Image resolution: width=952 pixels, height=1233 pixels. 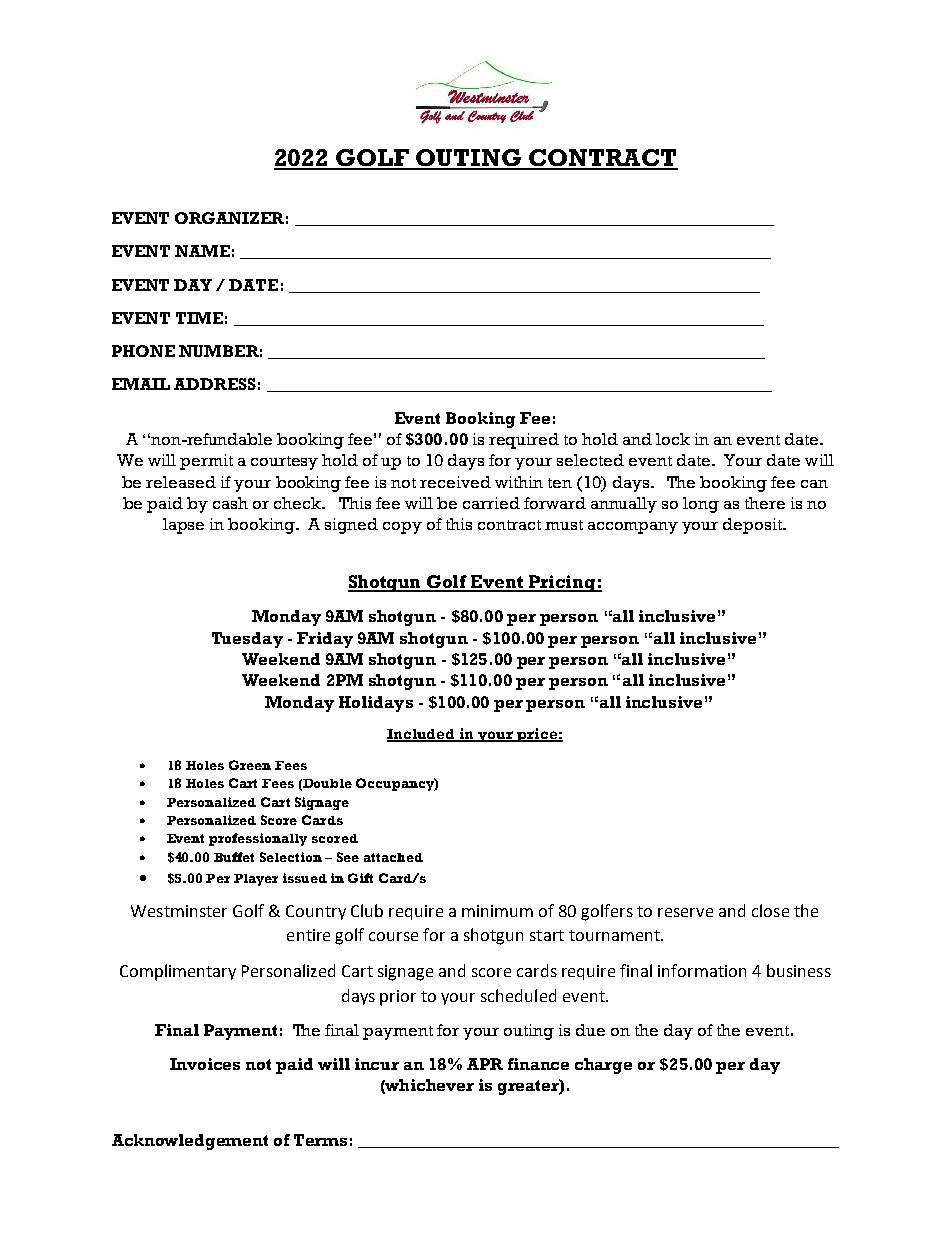 What do you see at coordinates (491, 503) in the screenshot?
I see `carried` at bounding box center [491, 503].
